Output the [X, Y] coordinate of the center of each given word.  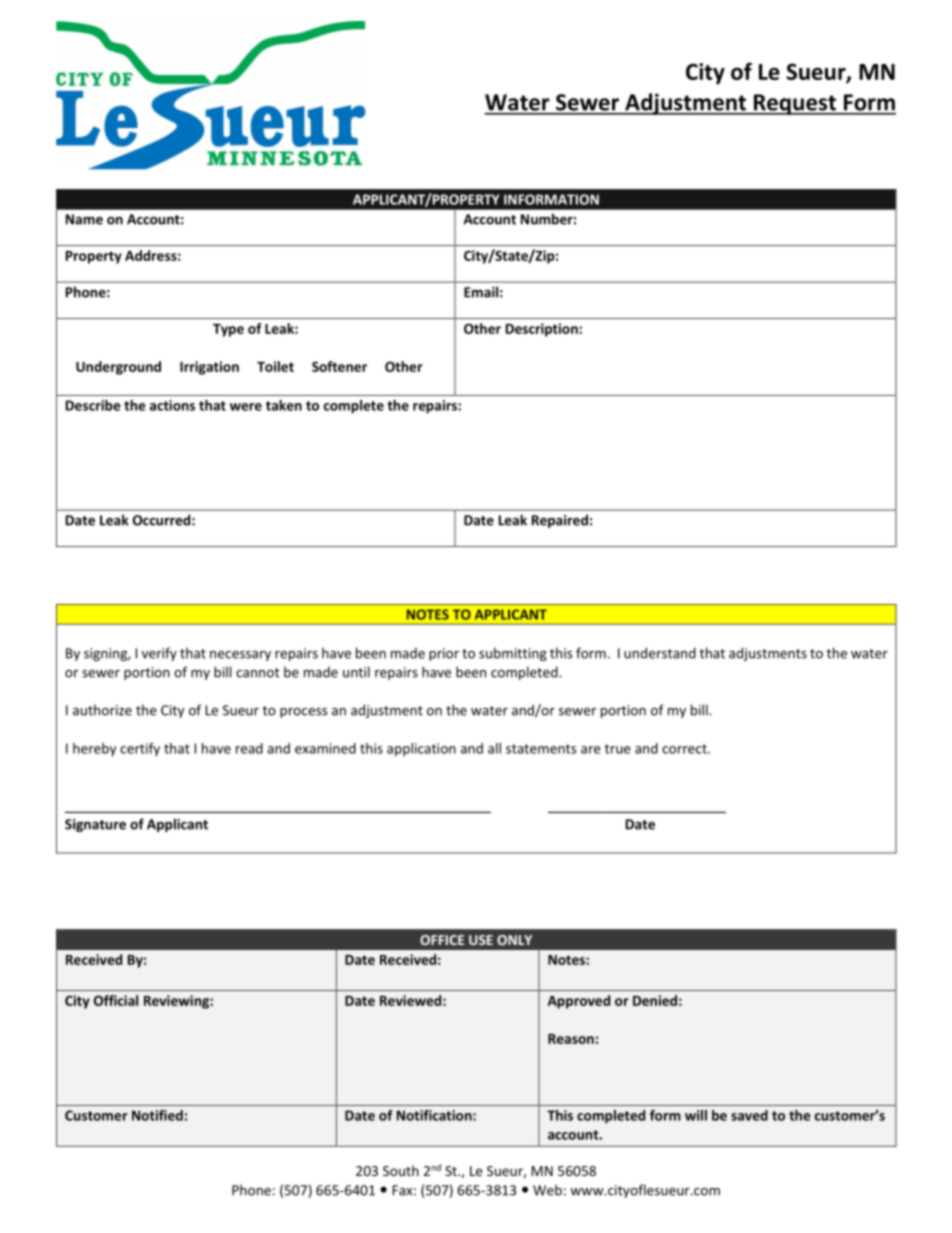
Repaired [560, 521]
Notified [157, 1115]
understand [660, 653]
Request [795, 104]
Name [84, 219]
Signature [95, 825]
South [401, 1170]
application [421, 750]
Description [543, 330]
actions [172, 405]
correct [685, 749]
